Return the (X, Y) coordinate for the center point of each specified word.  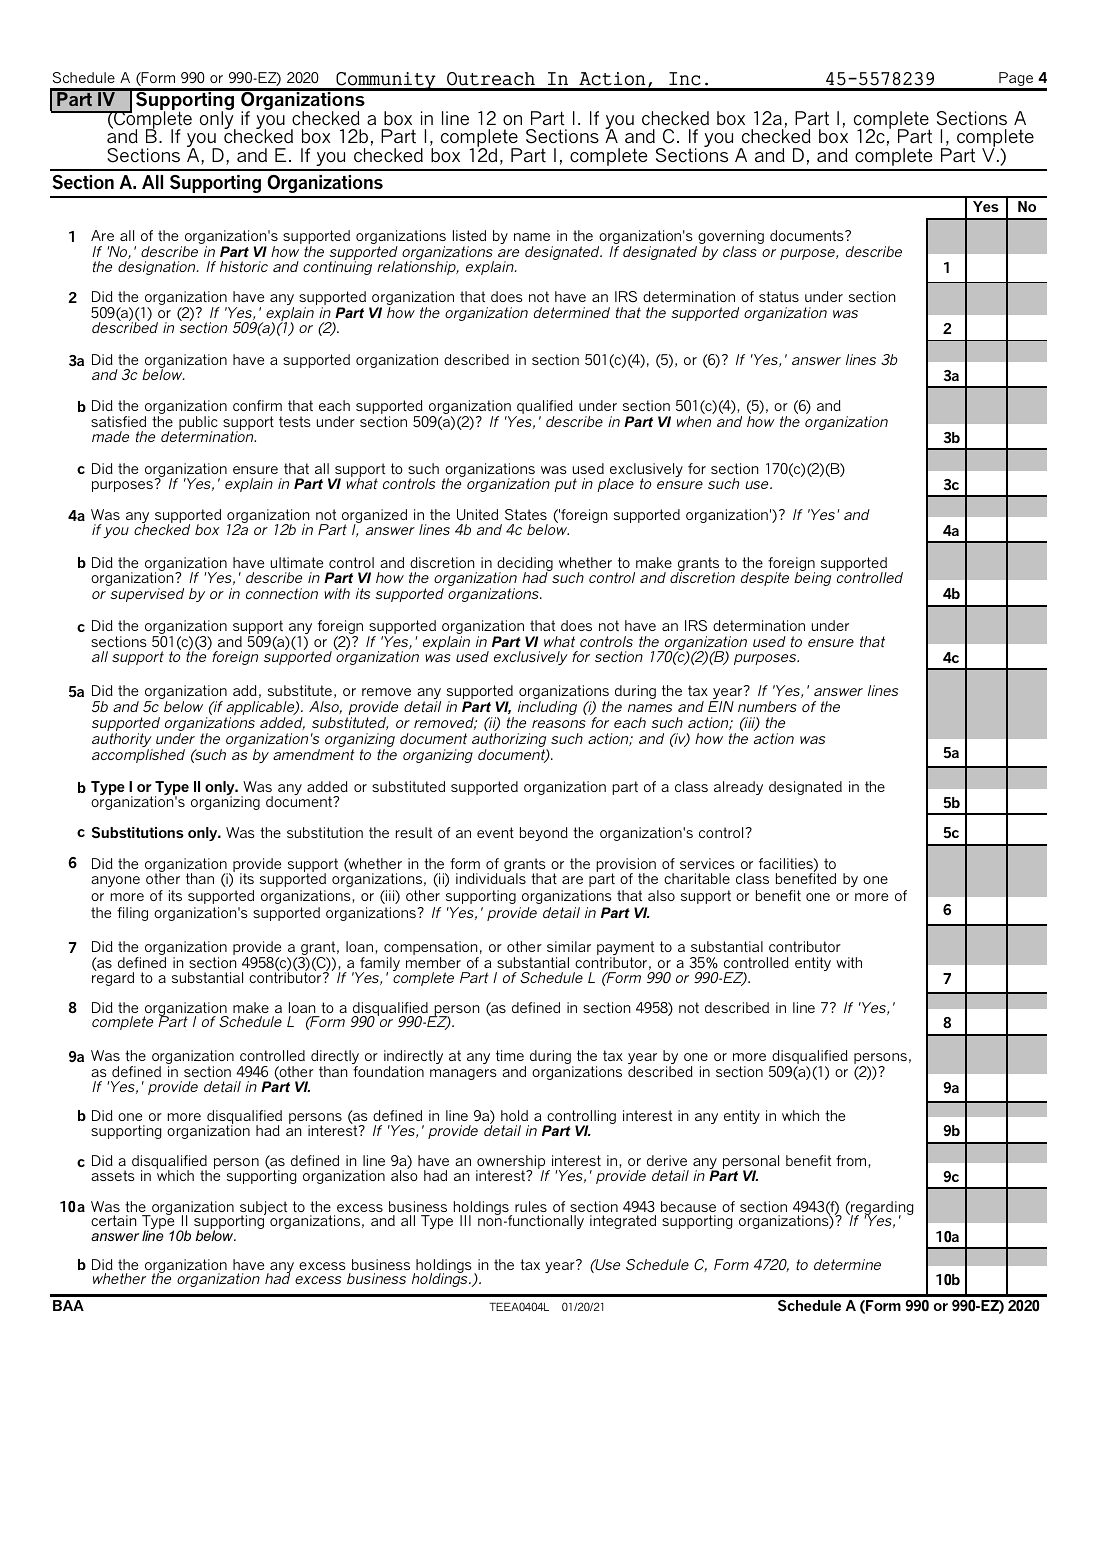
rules (531, 1206)
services (707, 863)
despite (765, 579)
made (110, 436)
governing (730, 238)
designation (158, 268)
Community (386, 81)
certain (113, 1220)
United (477, 514)
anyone (115, 881)
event (495, 832)
